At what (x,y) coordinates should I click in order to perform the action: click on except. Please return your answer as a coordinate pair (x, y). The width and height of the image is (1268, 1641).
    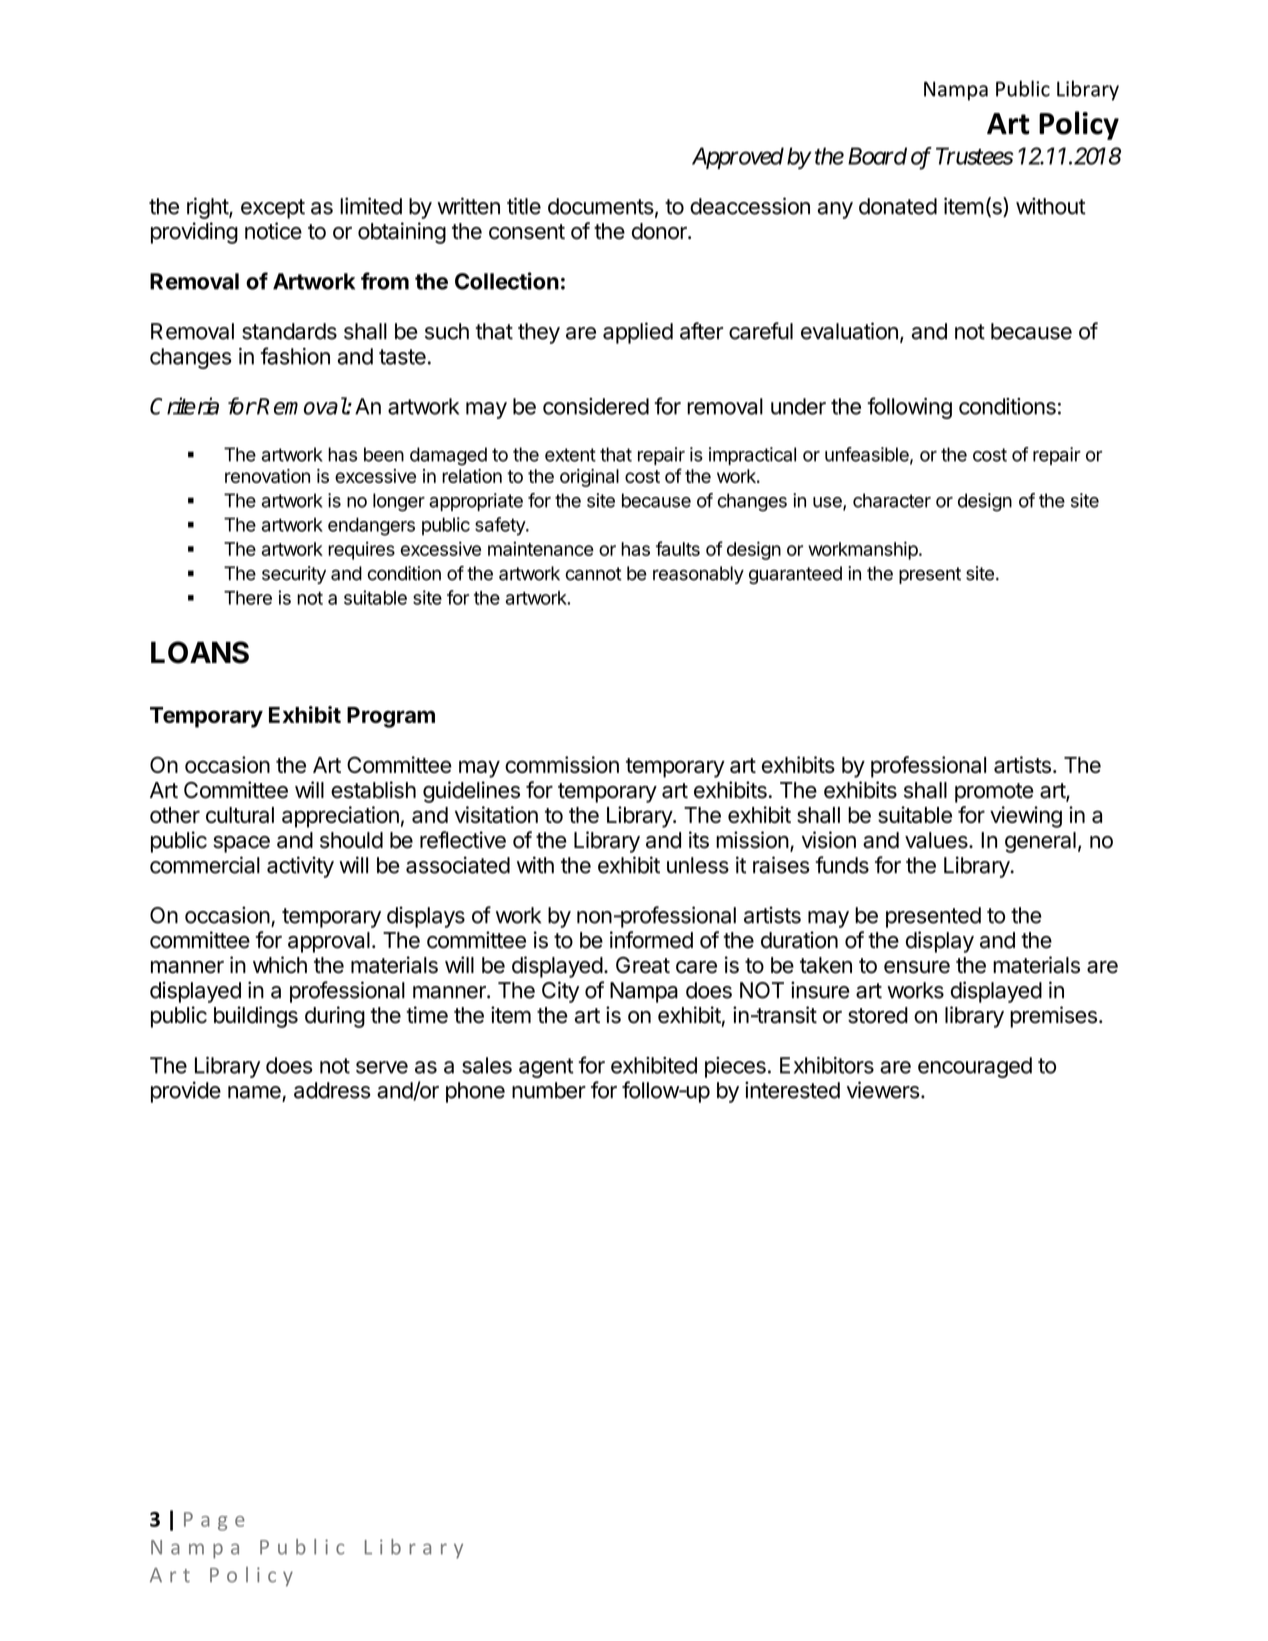
    Looking at the image, I should click on (273, 209).
